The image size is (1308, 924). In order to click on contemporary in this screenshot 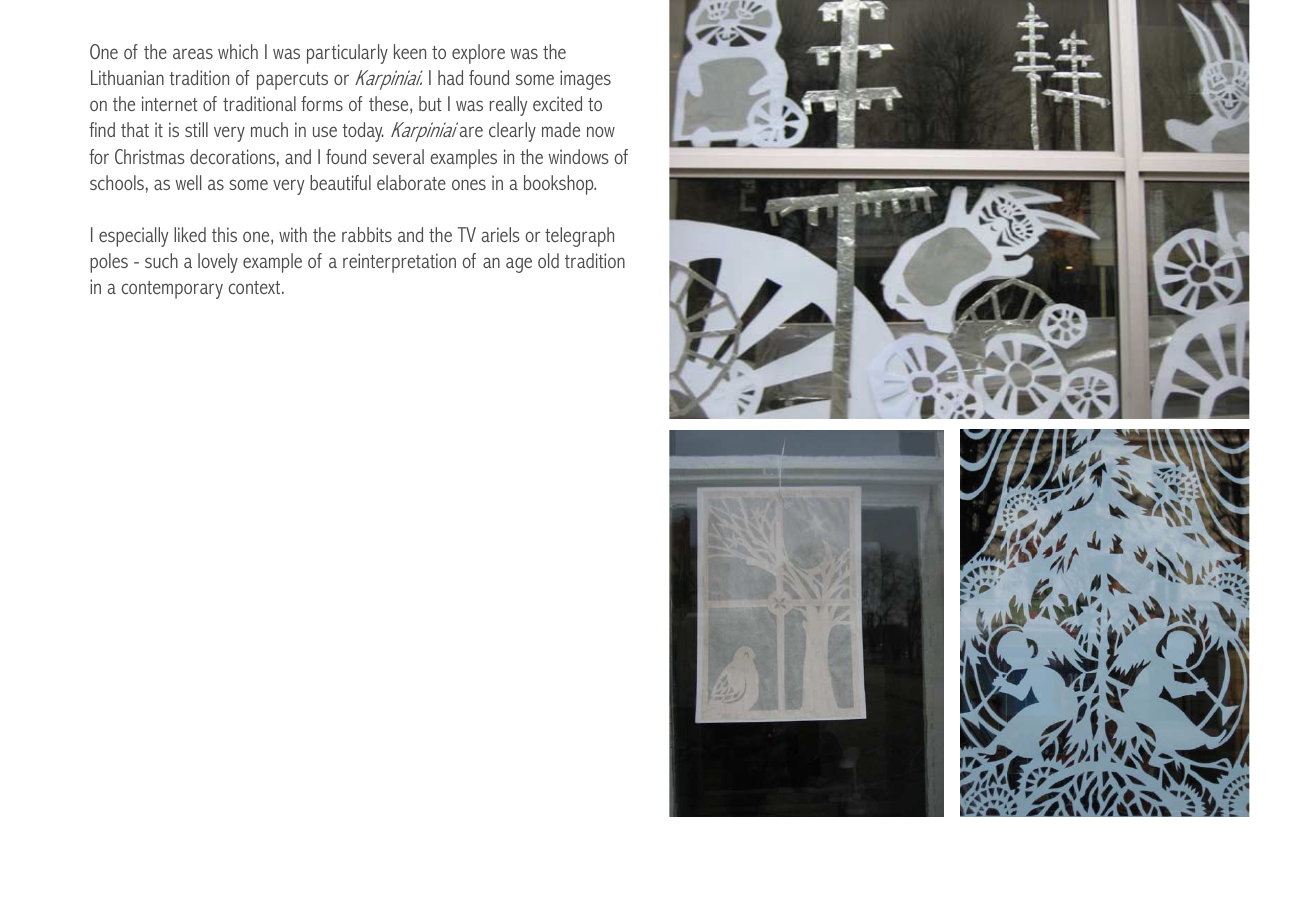, I will do `click(172, 290)`.
